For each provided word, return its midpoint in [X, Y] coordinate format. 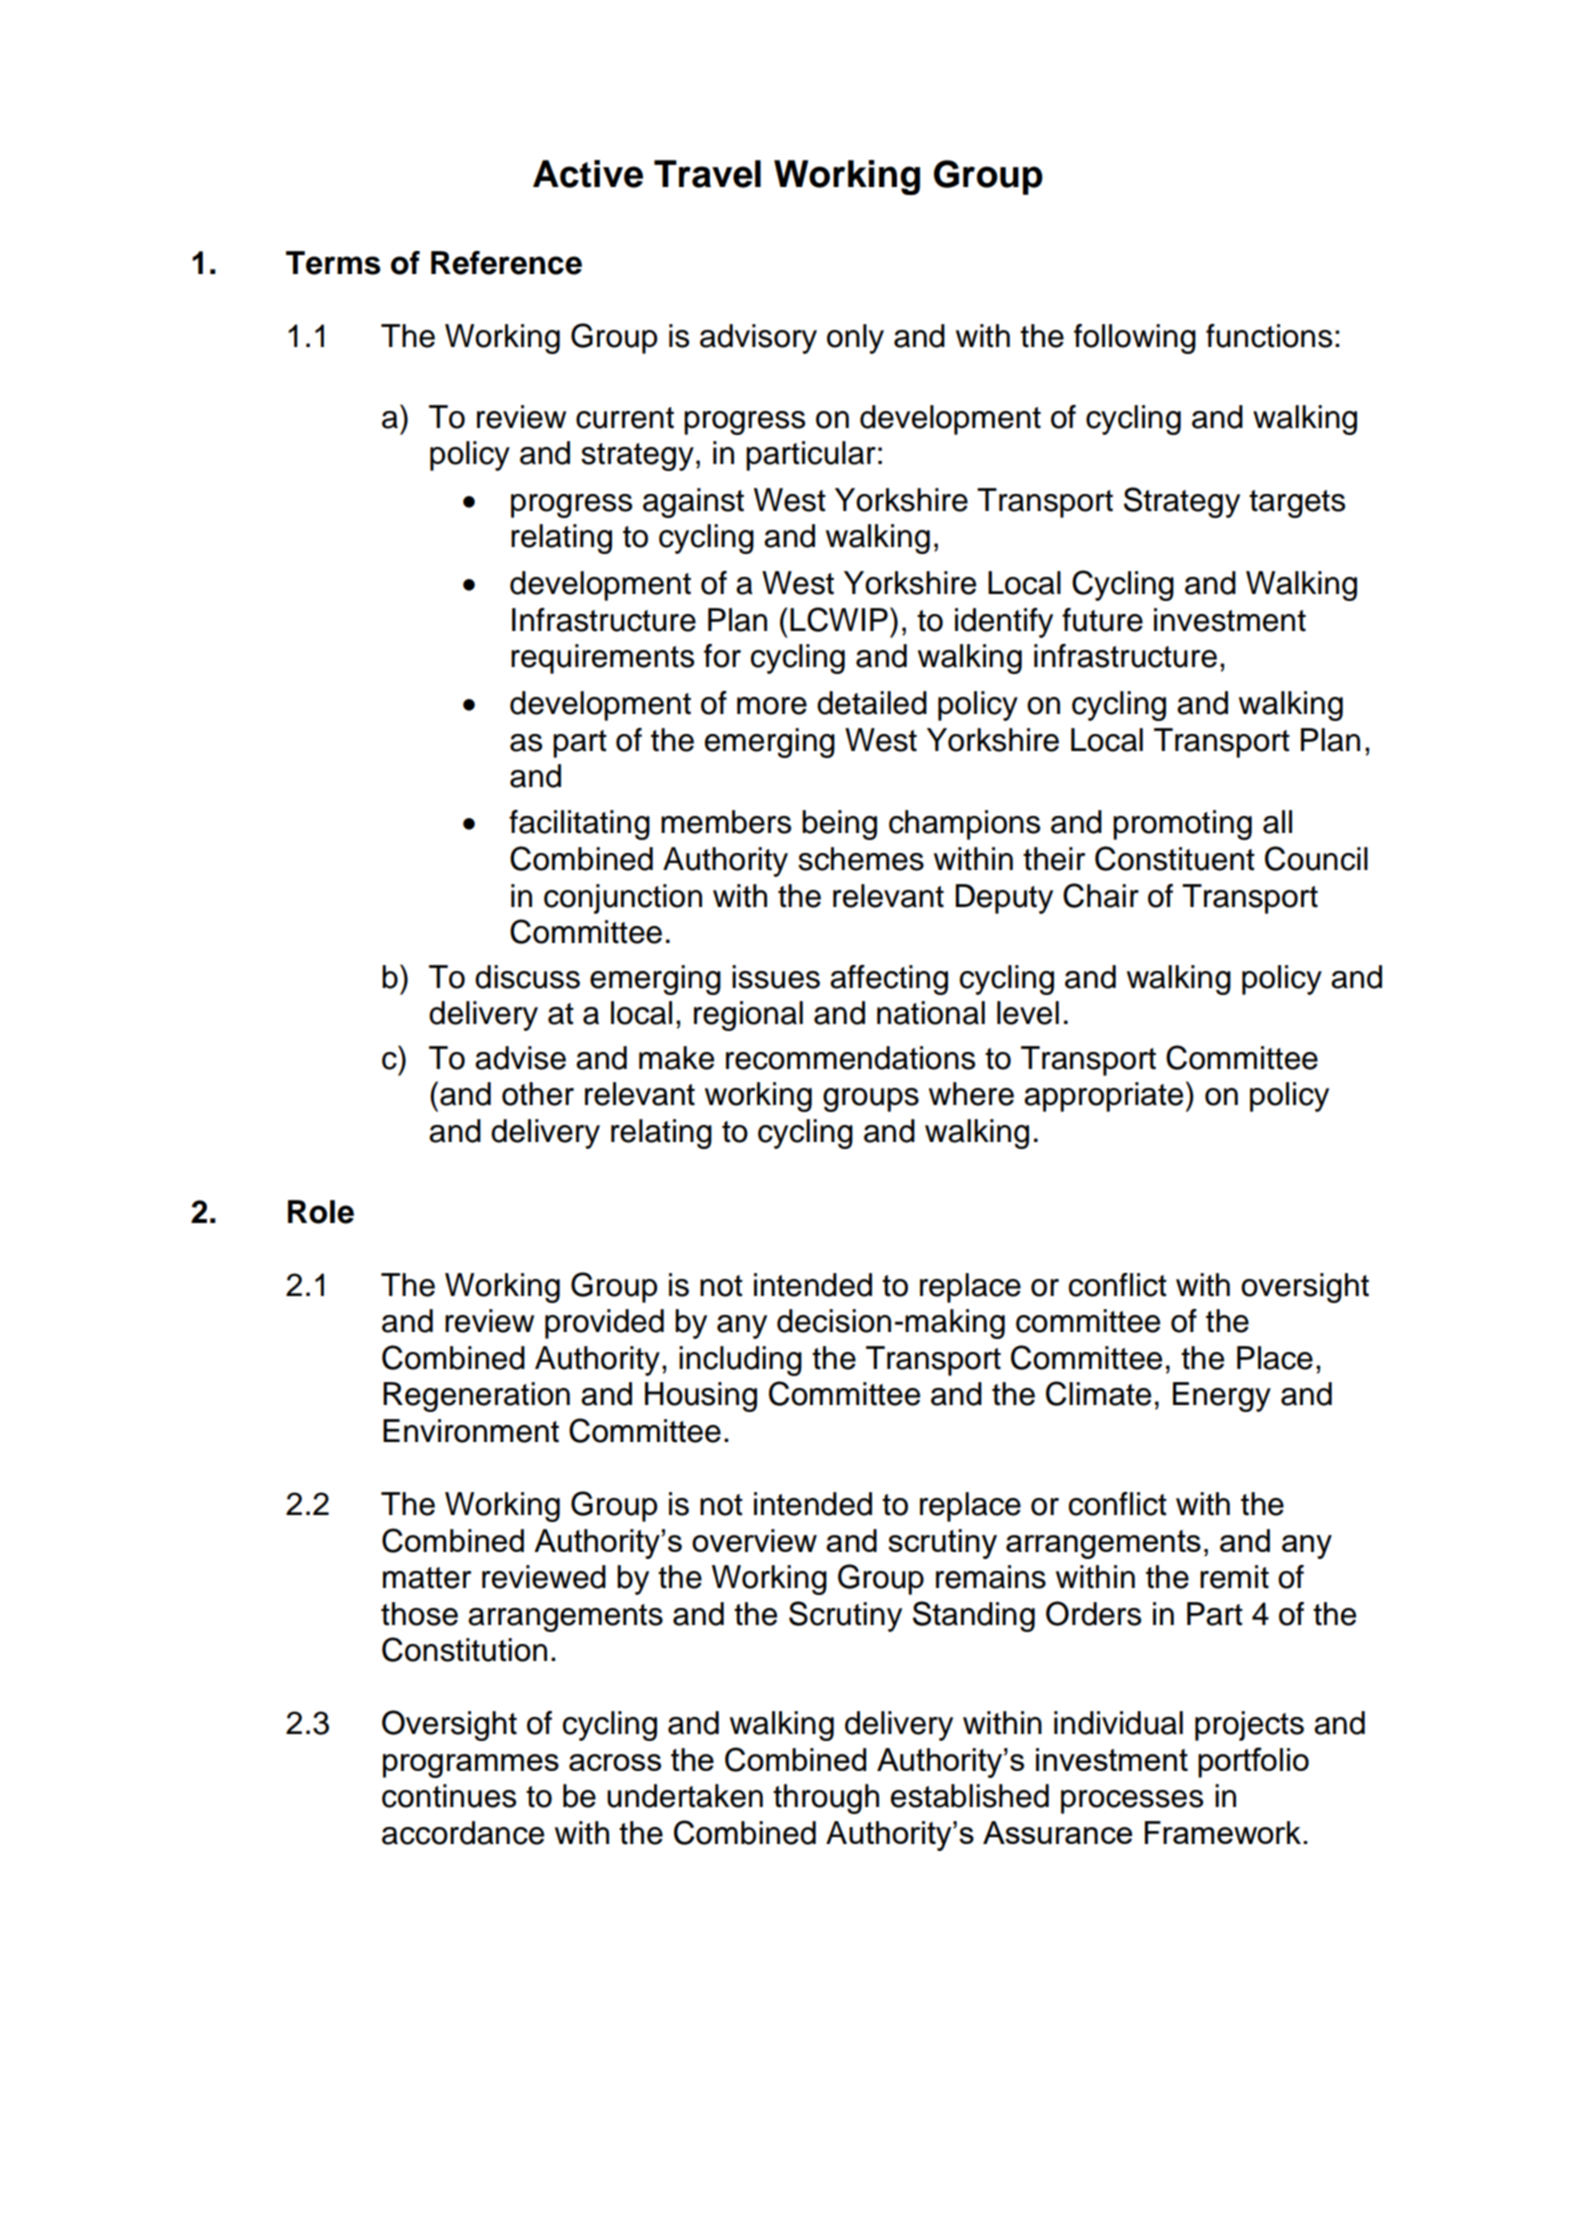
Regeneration [476, 1397]
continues [449, 1796]
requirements [602, 659]
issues [776, 977]
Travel [707, 174]
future [1102, 620]
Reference [506, 263]
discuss [527, 977]
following [1135, 339]
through [826, 1799]
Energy [1222, 1397]
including [740, 1361]
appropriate [1103, 1097]
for [722, 656]
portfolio [1253, 1762]
